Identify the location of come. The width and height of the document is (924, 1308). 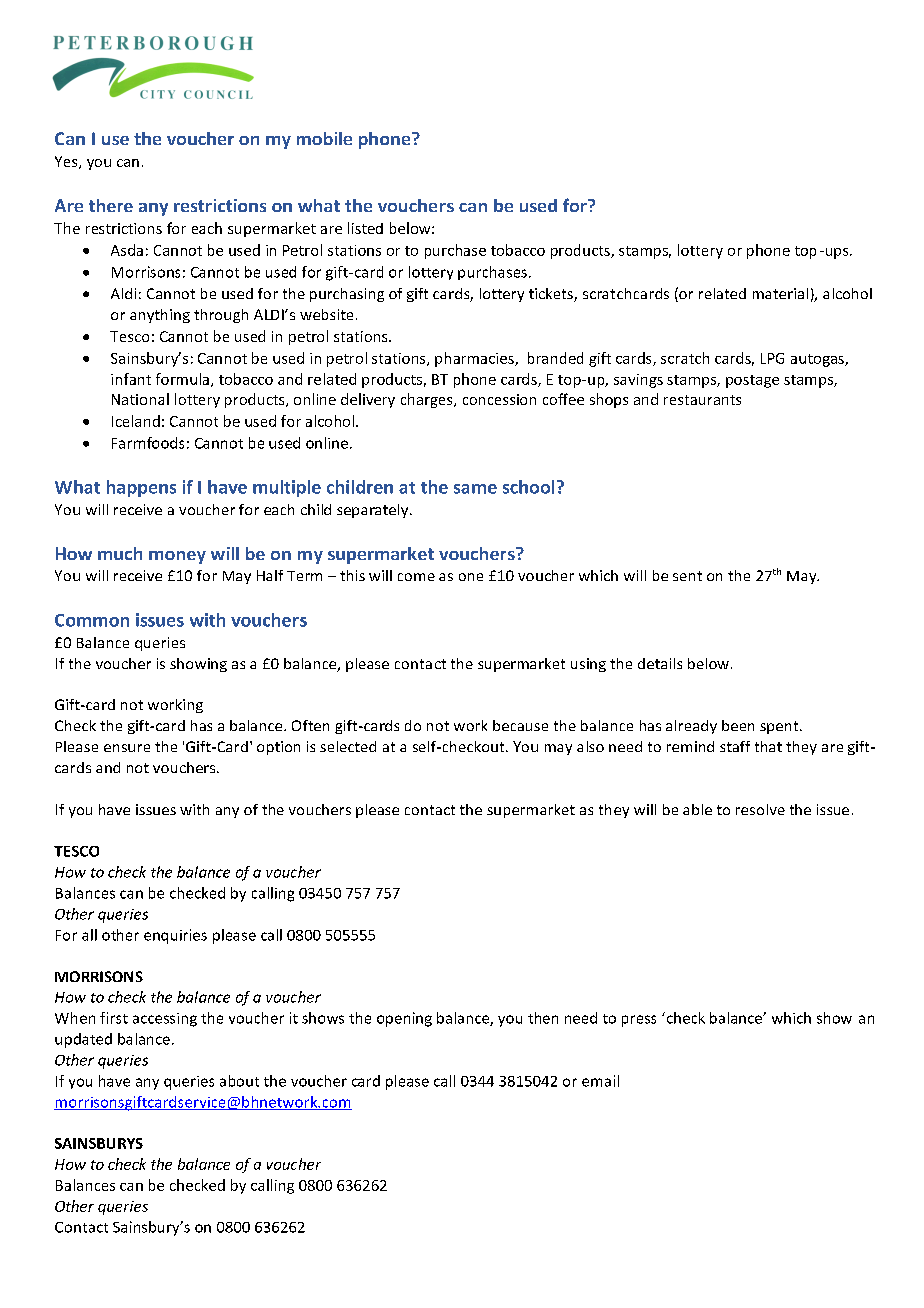
(416, 577).
